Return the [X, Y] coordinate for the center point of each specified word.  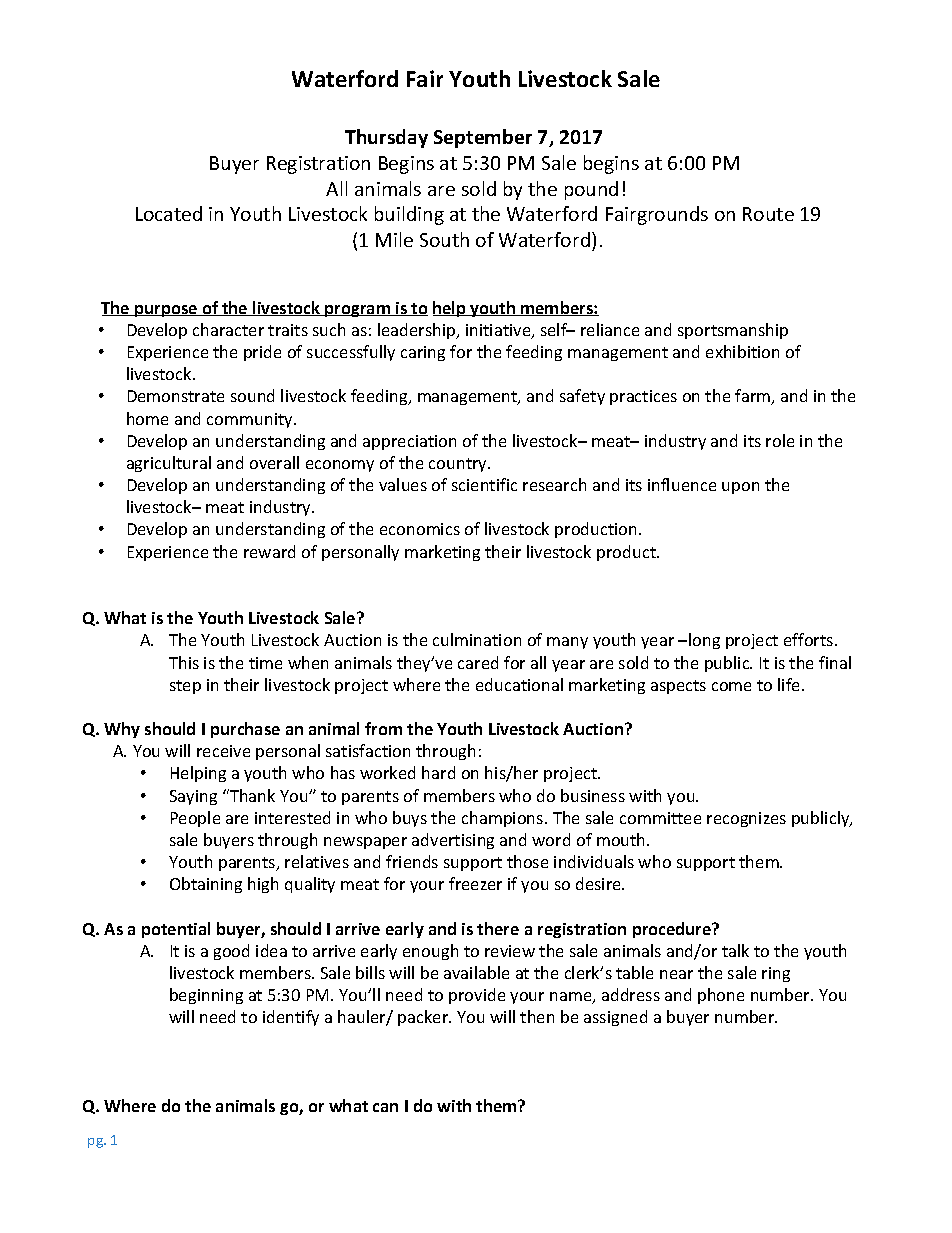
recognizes [746, 819]
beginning [206, 996]
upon [740, 488]
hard [438, 772]
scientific [484, 484]
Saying [193, 797]
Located [169, 213]
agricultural [169, 464]
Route [768, 214]
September [483, 138]
